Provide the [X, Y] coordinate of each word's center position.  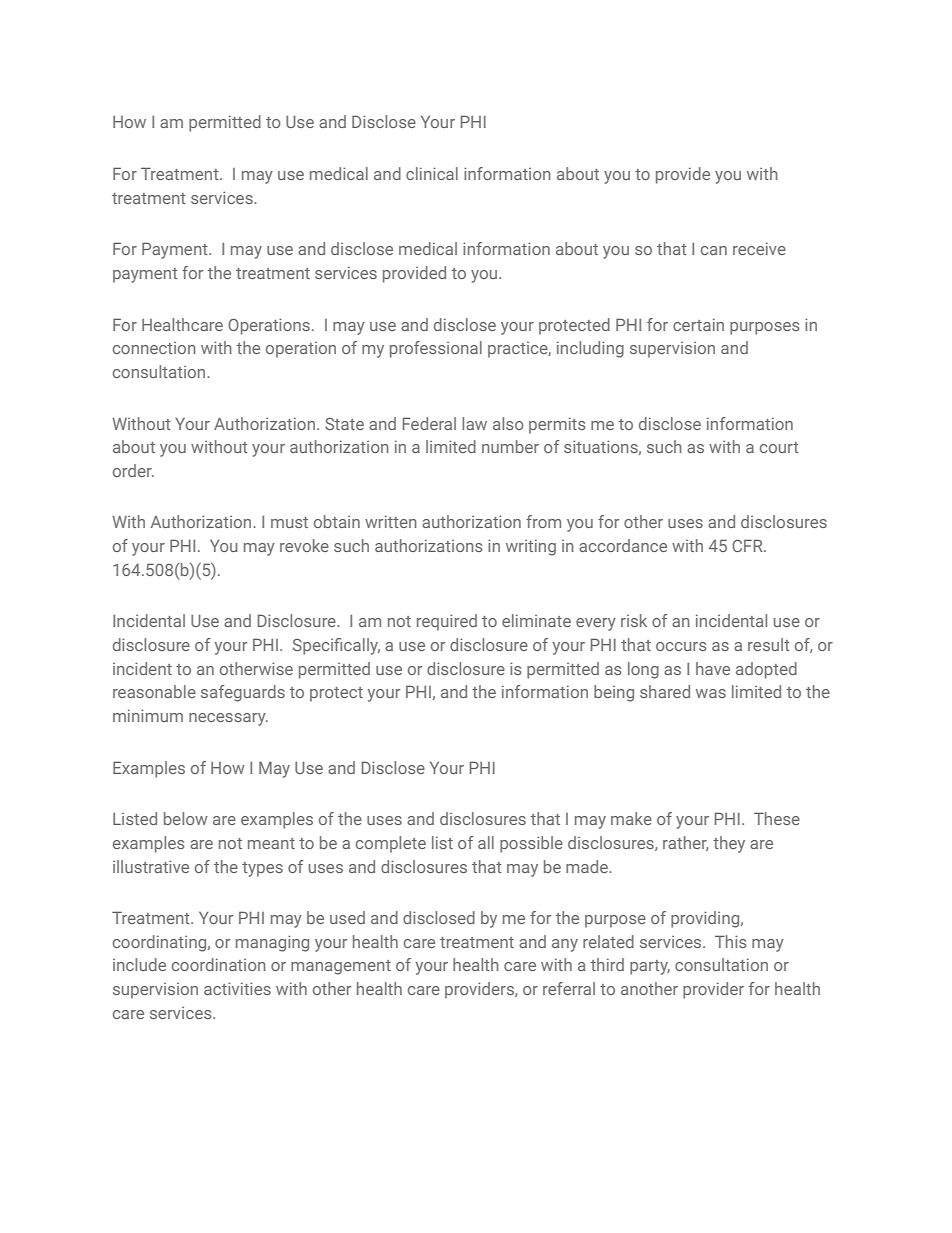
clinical [432, 173]
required [447, 622]
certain [698, 324]
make [631, 818]
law [474, 423]
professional [436, 349]
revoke [304, 545]
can [714, 250]
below [186, 818]
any [565, 945]
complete [391, 844]
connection [154, 348]
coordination [219, 964]
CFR [748, 545]
